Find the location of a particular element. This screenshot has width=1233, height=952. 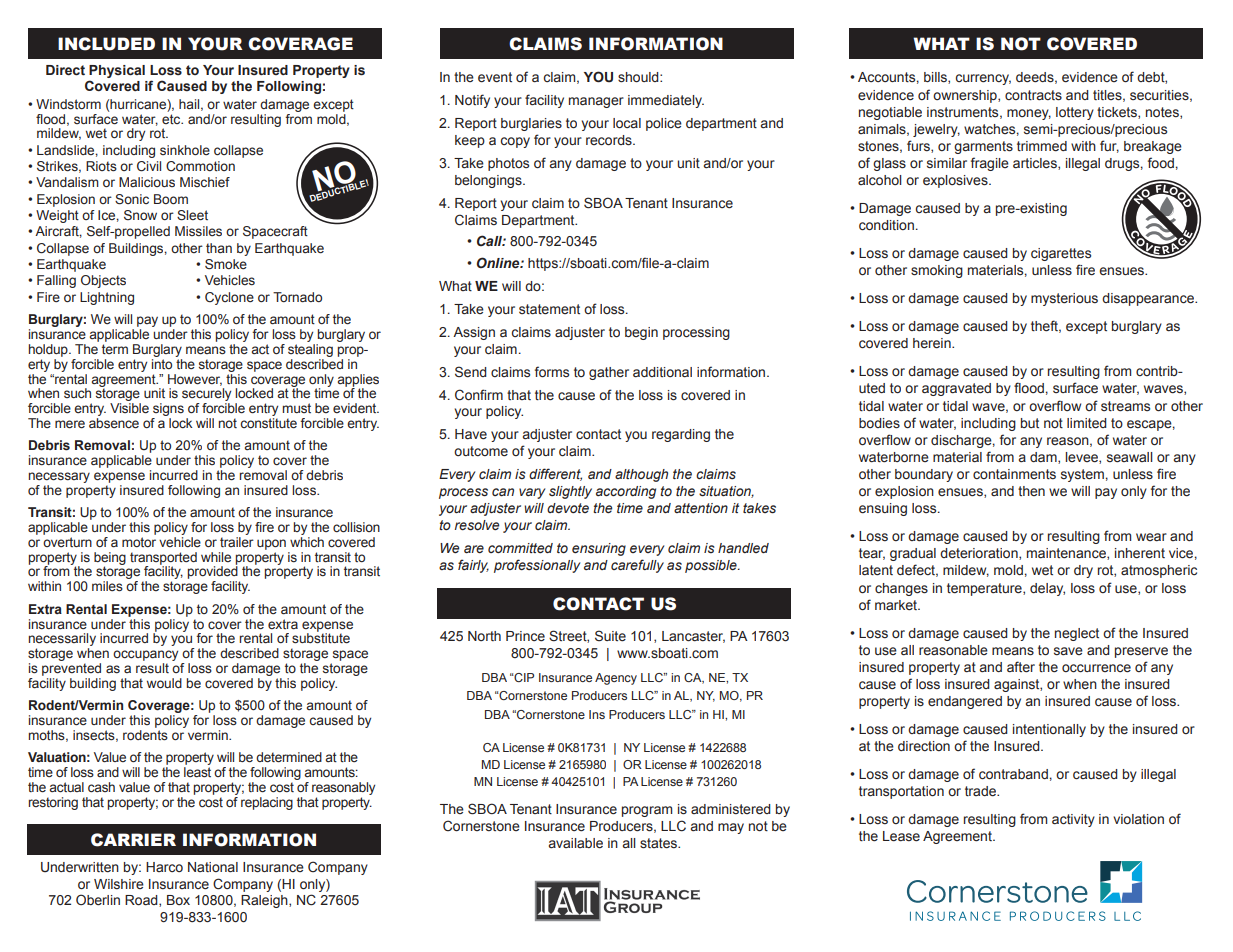

Physical is located at coordinates (117, 73).
